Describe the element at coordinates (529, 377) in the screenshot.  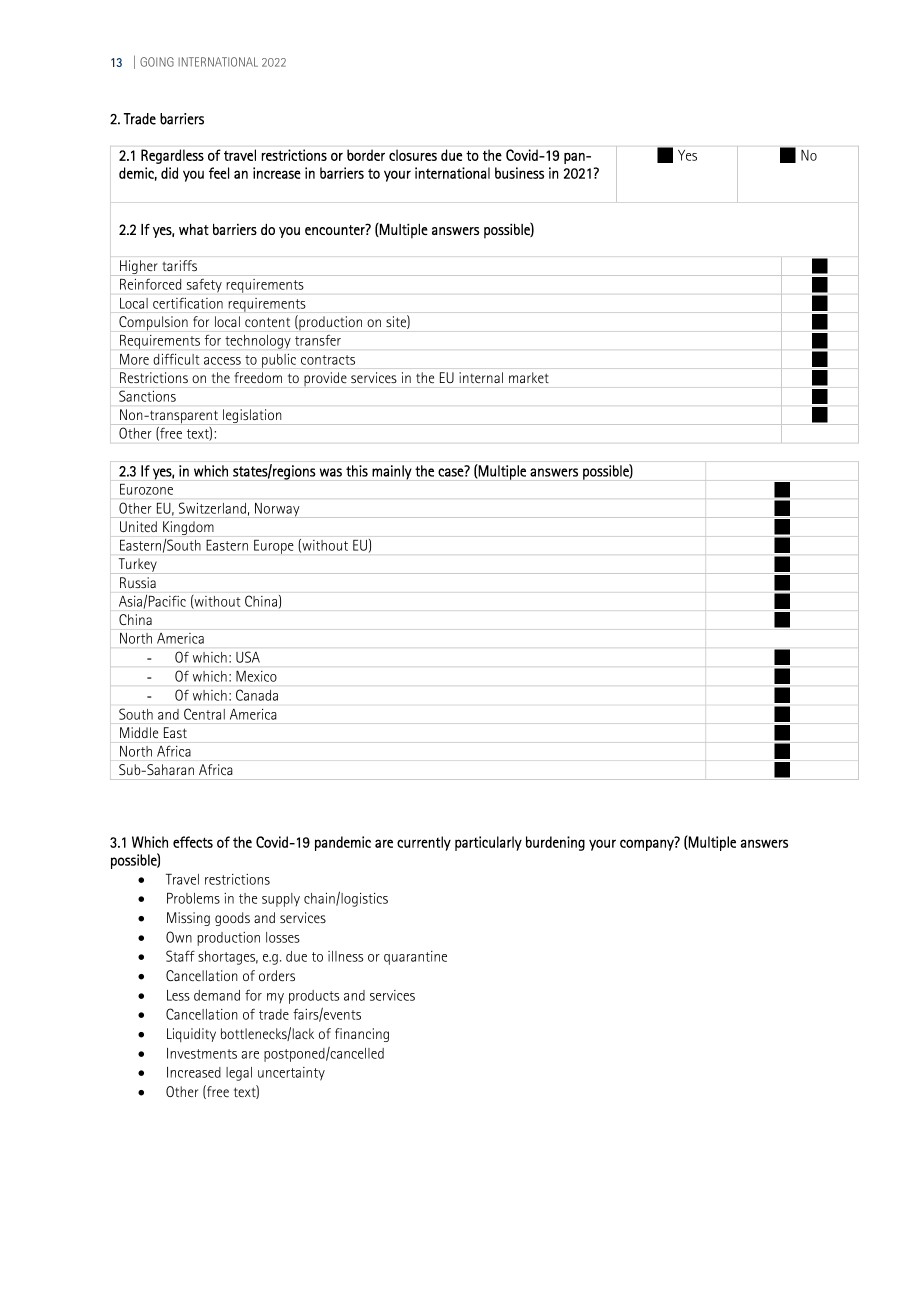
I see `market` at that location.
